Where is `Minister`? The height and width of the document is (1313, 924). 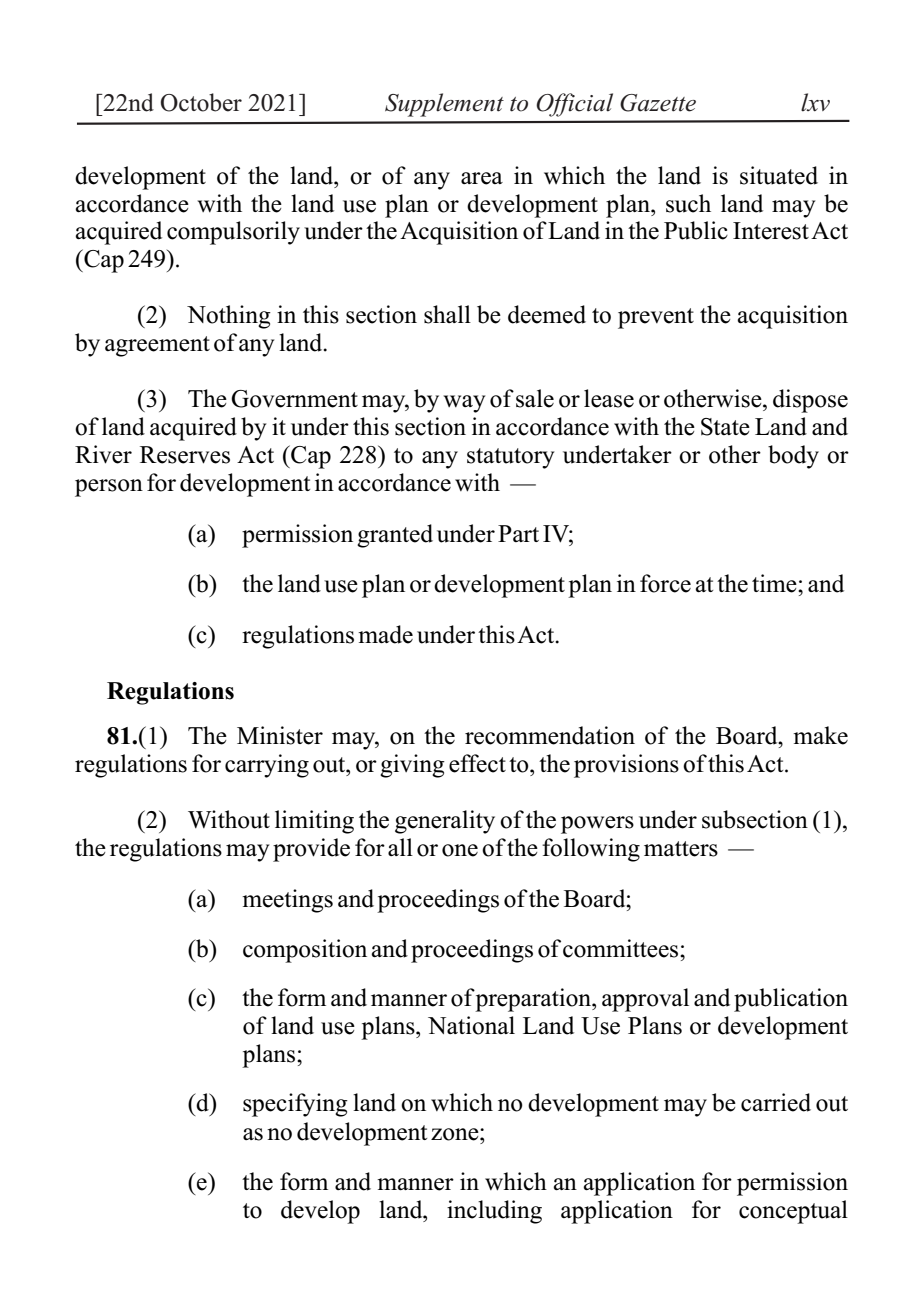
Minister is located at coordinates (280, 735).
